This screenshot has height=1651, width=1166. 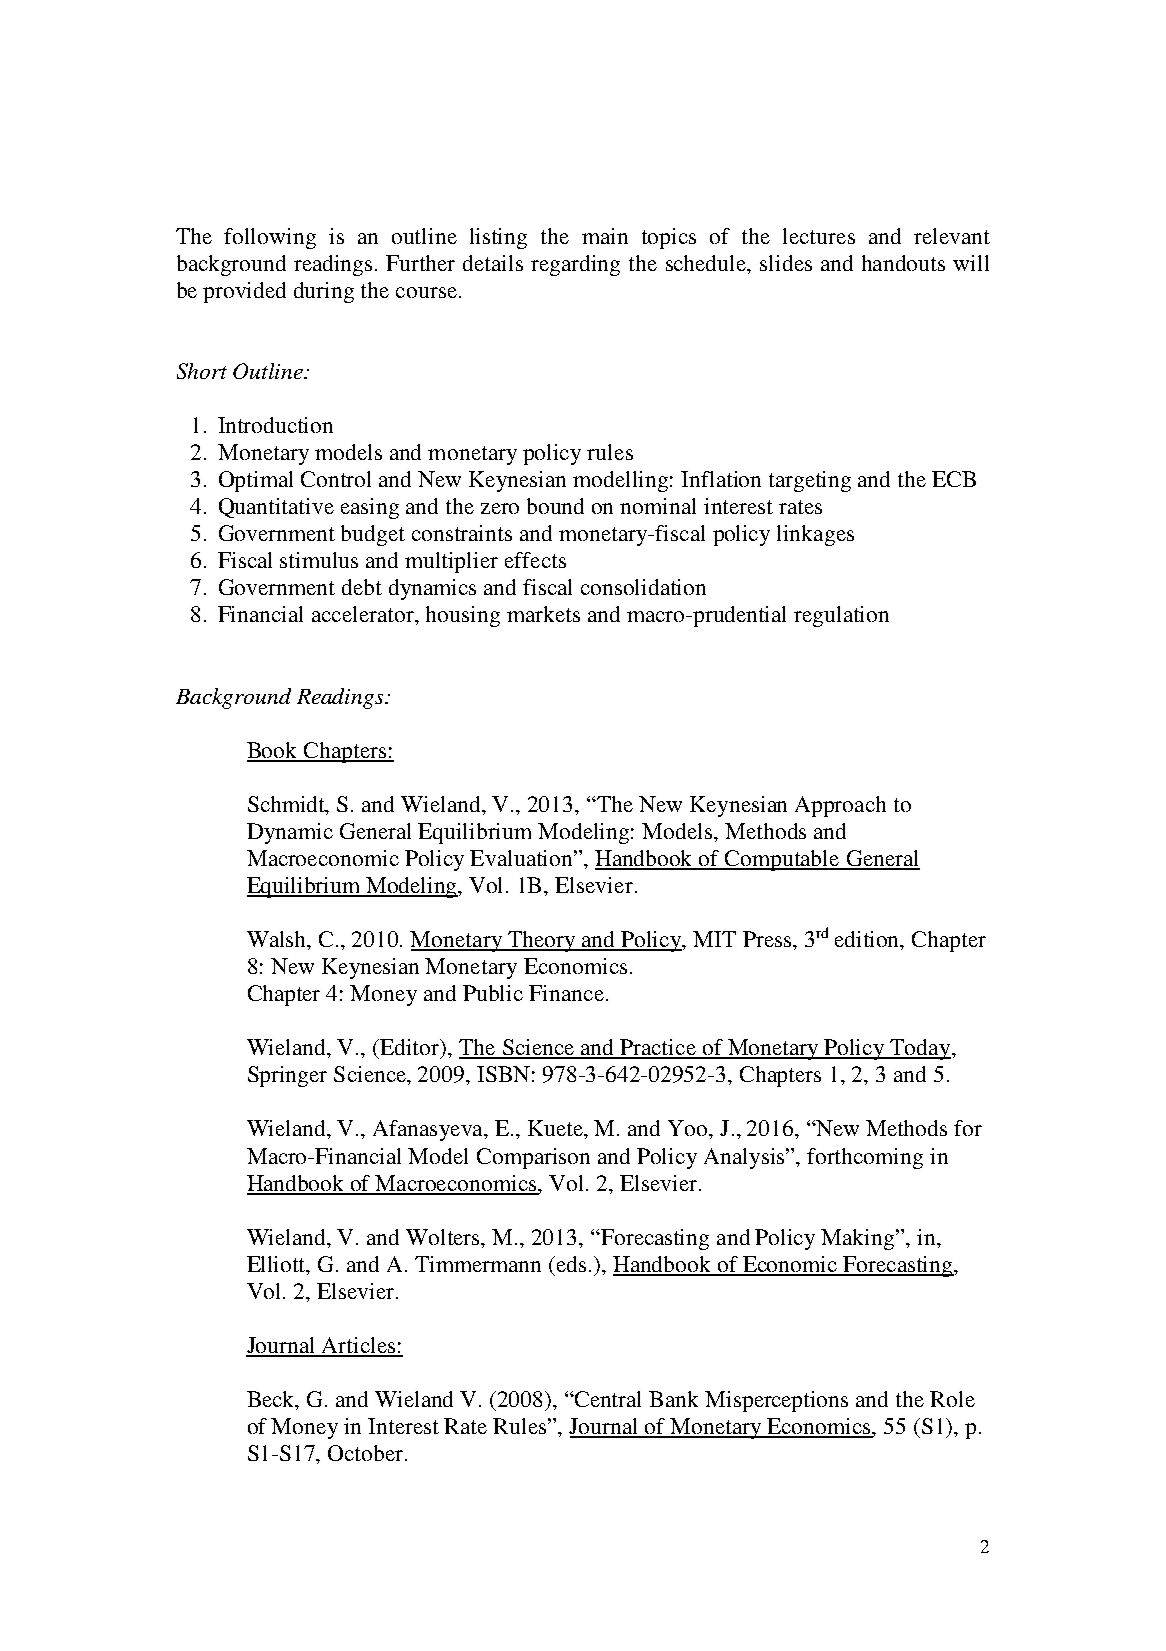 What do you see at coordinates (319, 560) in the screenshot?
I see `stimulus` at bounding box center [319, 560].
